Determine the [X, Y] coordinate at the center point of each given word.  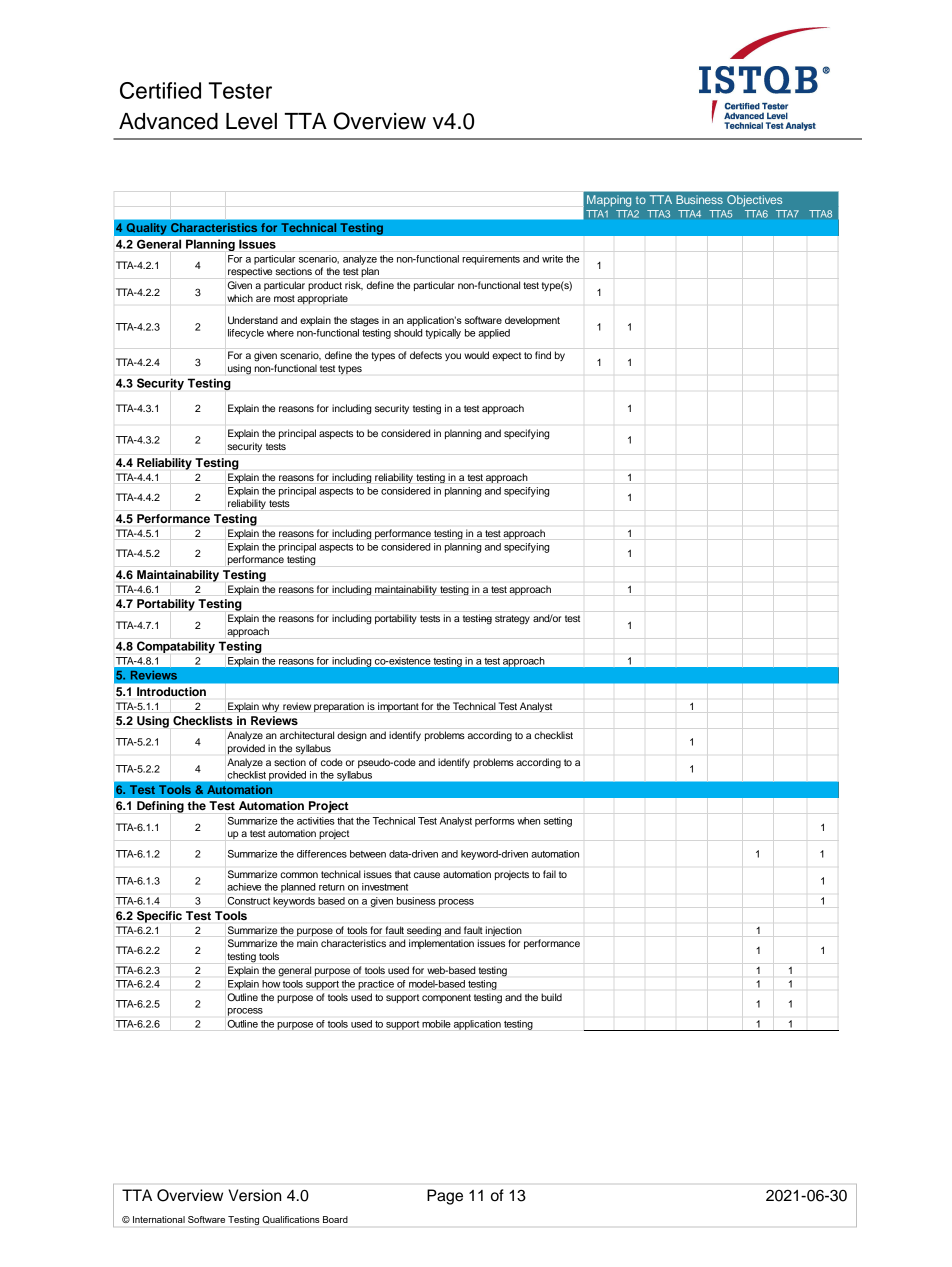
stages [364, 322]
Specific [159, 917]
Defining [160, 807]
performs [495, 822]
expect [506, 356]
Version [254, 1195]
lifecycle [246, 334]
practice [376, 985]
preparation [339, 707]
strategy [512, 620]
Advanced [168, 121]
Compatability [176, 647]
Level [251, 121]
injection [503, 931]
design [352, 736]
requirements [491, 260]
